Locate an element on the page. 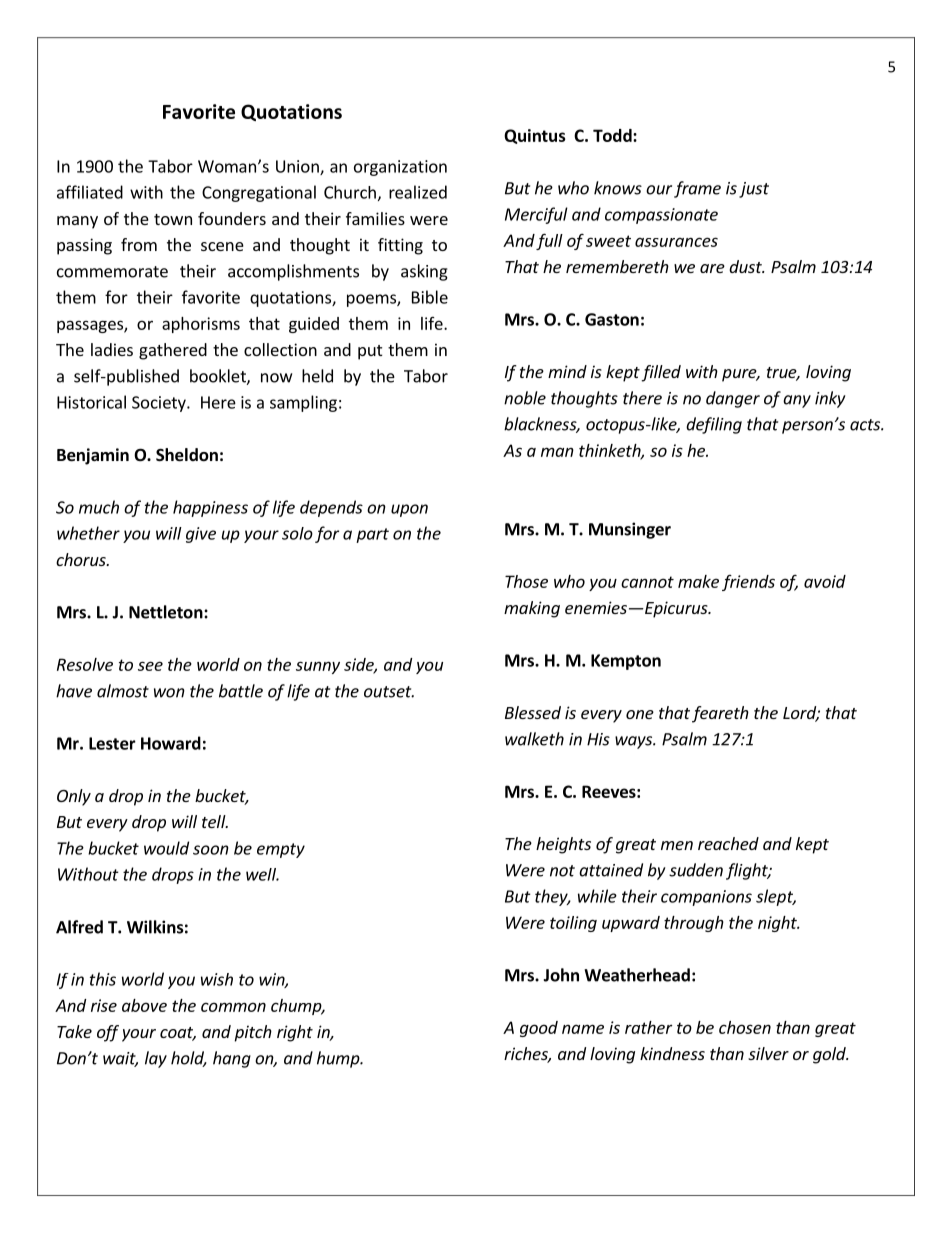 The image size is (952, 1233). Those is located at coordinates (526, 581).
